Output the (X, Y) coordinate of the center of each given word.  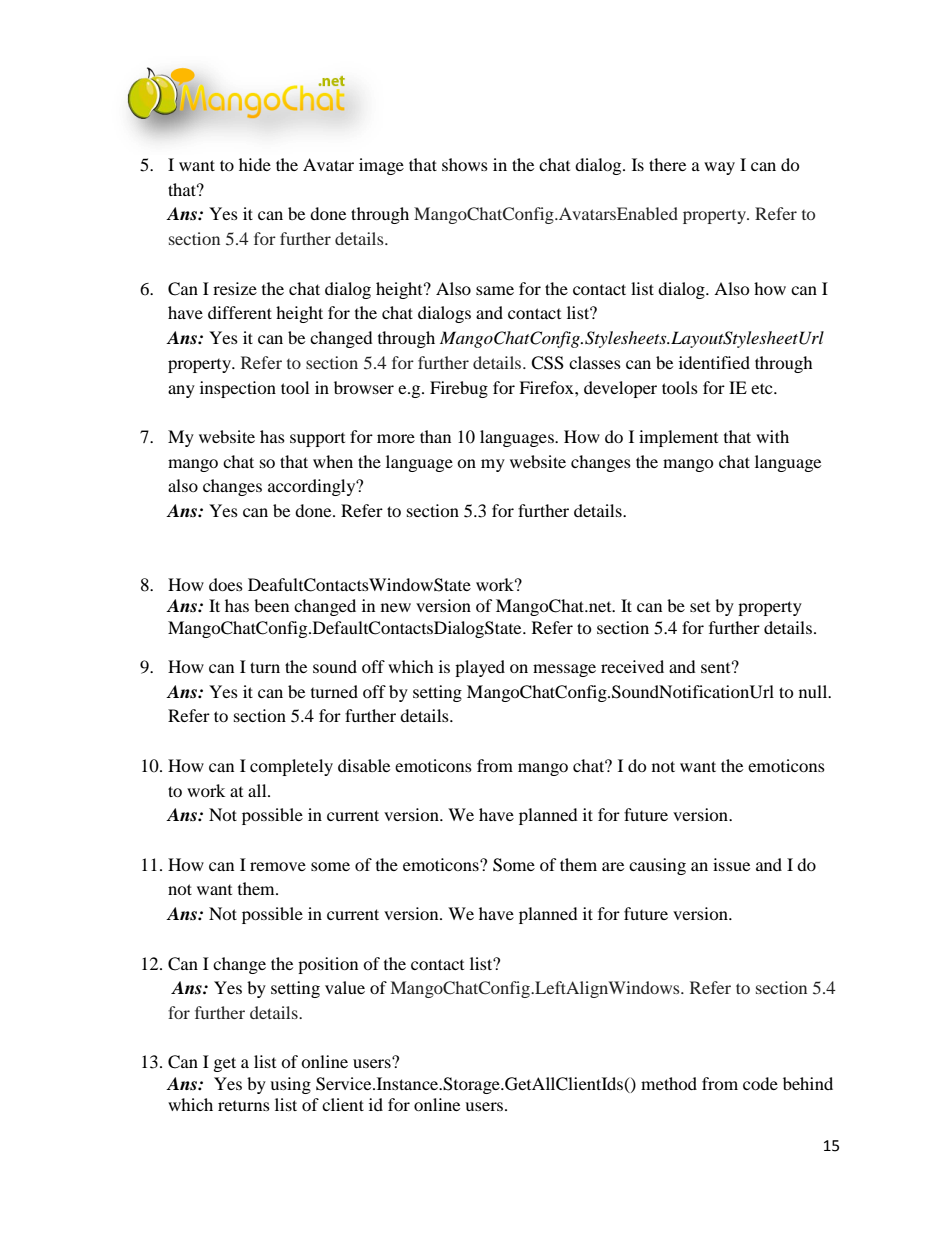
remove (278, 866)
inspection (238, 389)
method (669, 1083)
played (480, 668)
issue (731, 864)
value (345, 987)
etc (763, 388)
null (814, 691)
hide (255, 164)
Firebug (459, 389)
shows (465, 164)
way (719, 168)
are (613, 866)
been (271, 605)
